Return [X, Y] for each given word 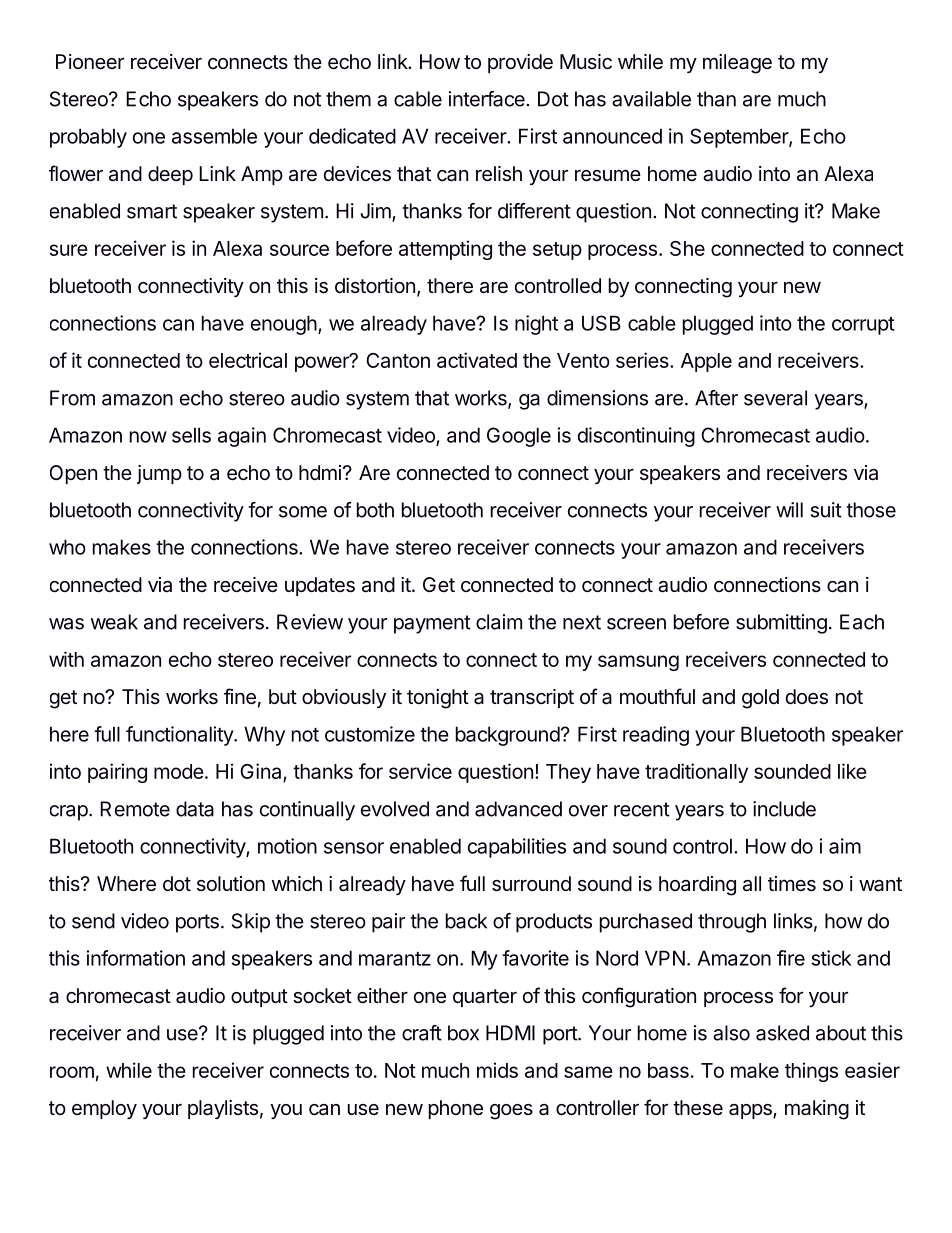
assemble [214, 136]
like [852, 771]
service [420, 771]
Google [519, 437]
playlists [223, 1109]
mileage [737, 64]
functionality [180, 736]
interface [488, 99]
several [775, 398]
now [148, 437]
